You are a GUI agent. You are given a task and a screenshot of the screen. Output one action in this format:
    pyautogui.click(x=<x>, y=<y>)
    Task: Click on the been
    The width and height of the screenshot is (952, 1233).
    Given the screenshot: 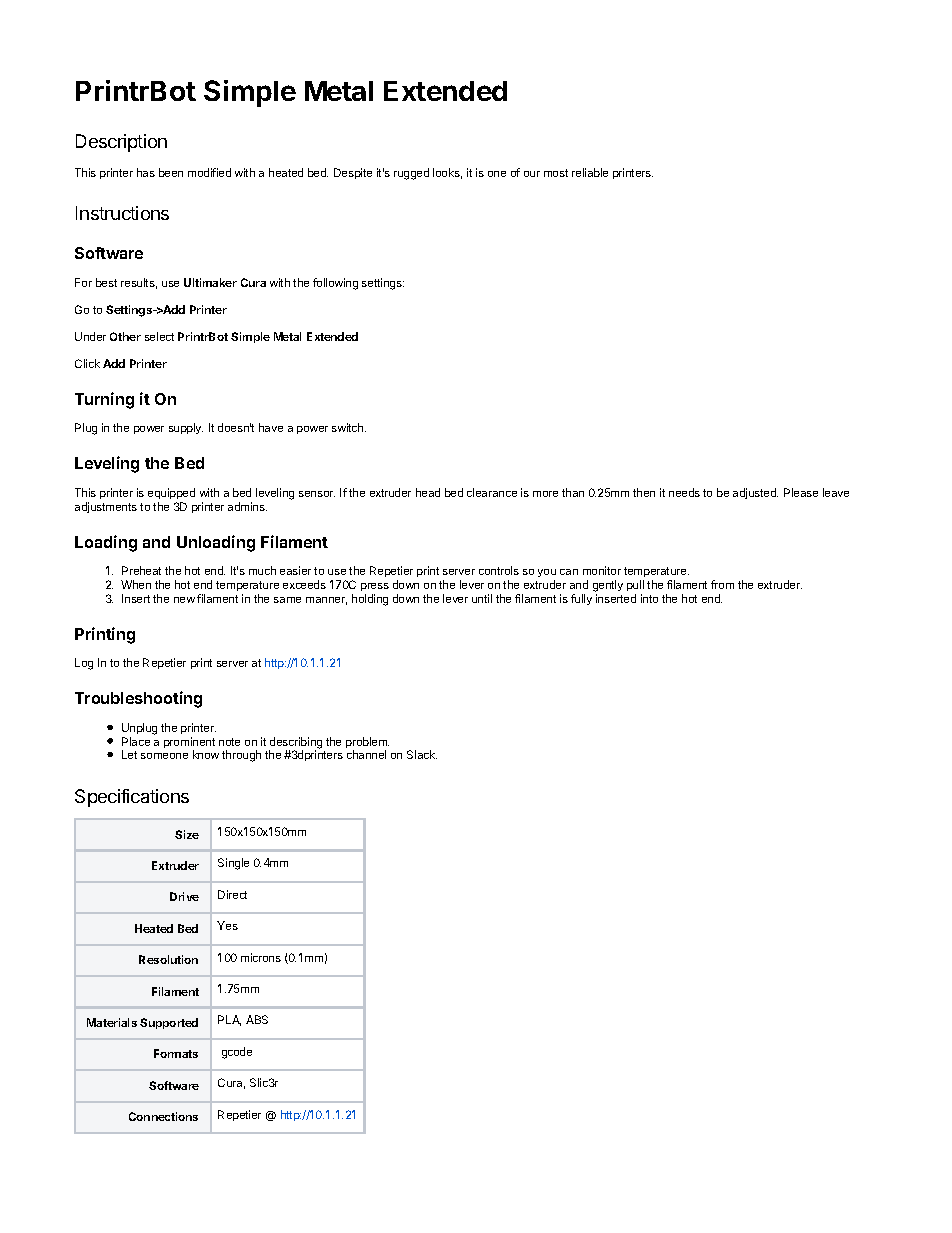 What is the action you would take?
    pyautogui.click(x=171, y=172)
